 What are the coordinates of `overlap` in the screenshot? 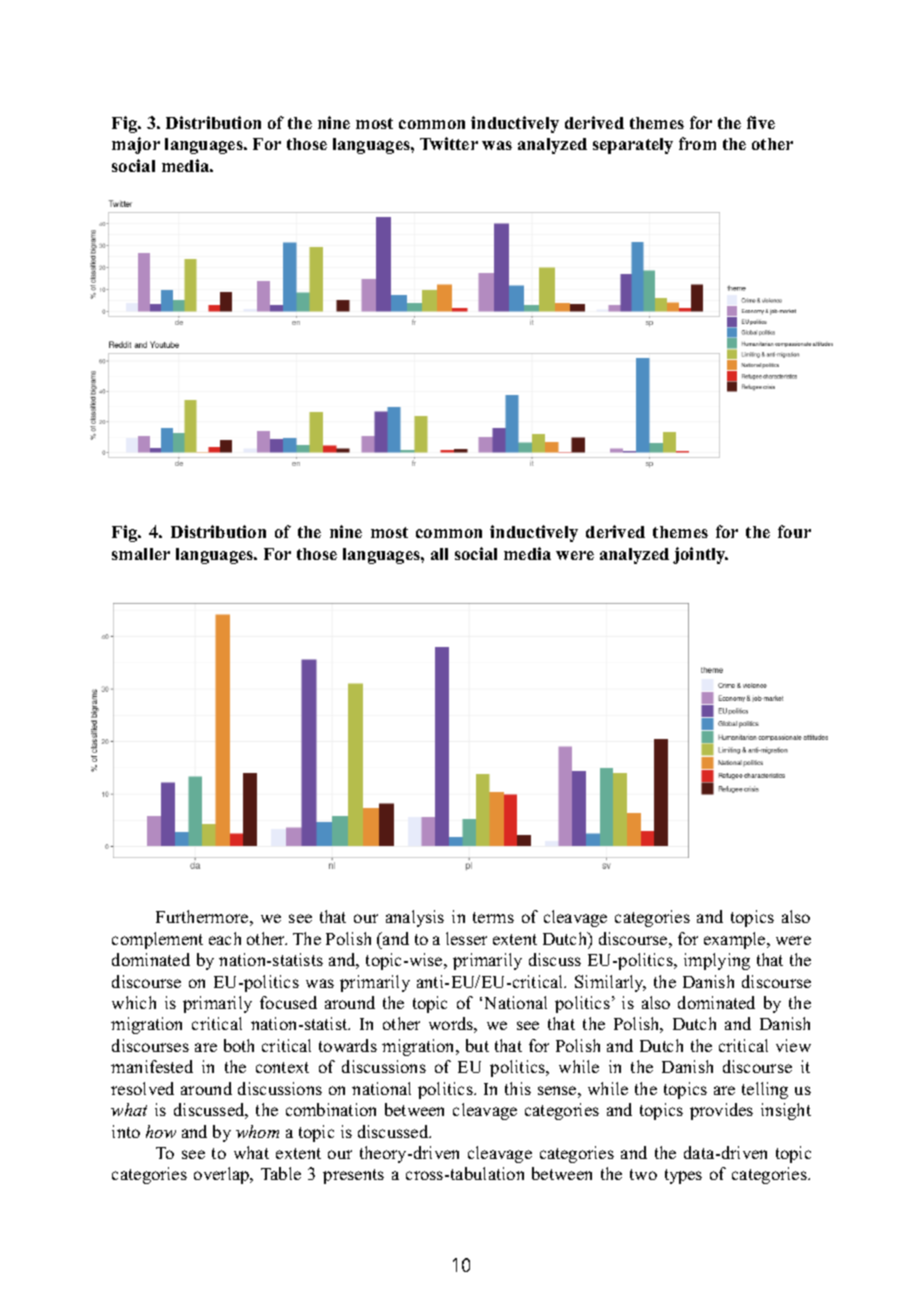 It's located at (223, 1175).
